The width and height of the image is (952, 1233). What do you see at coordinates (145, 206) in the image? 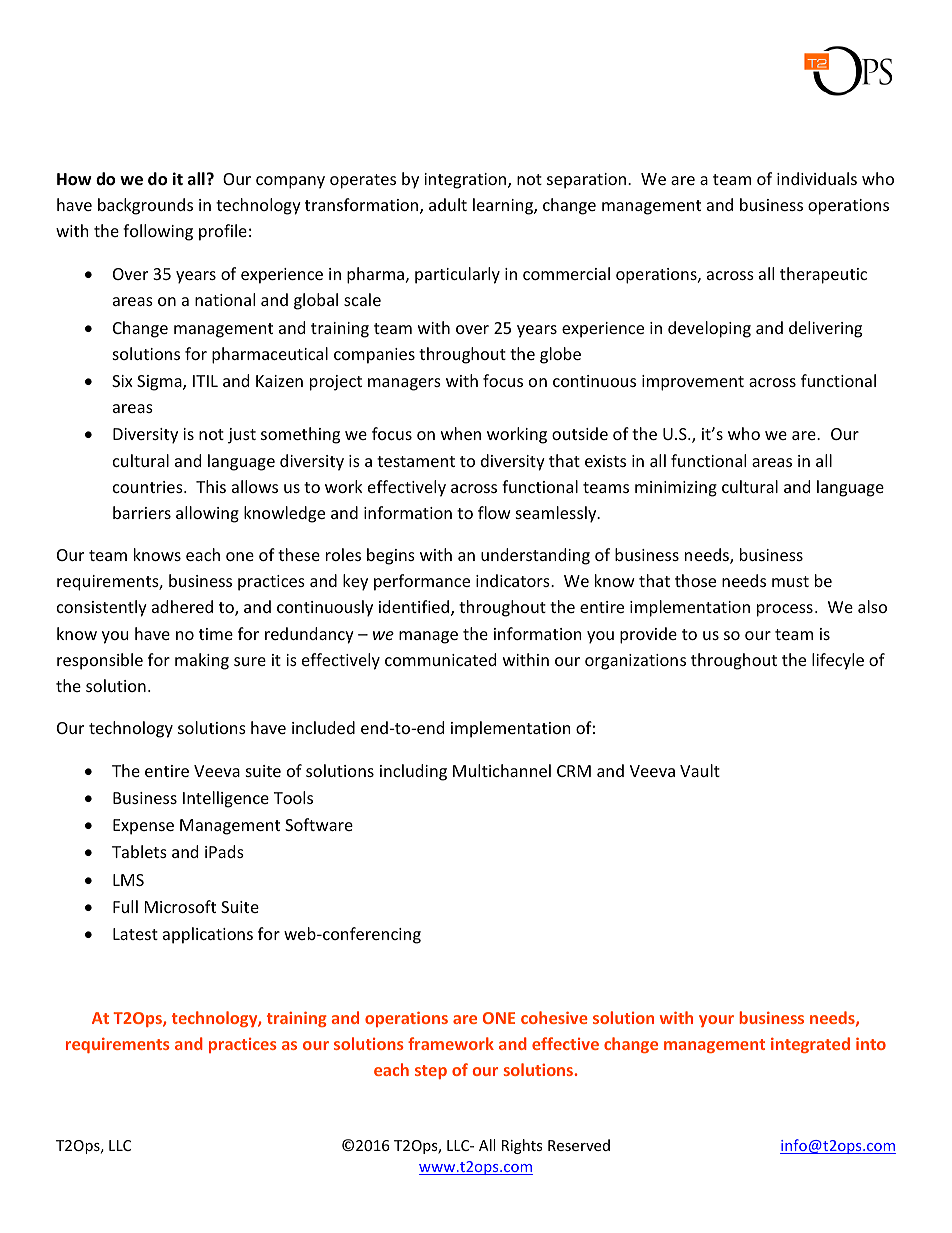
I see `backgrounds` at bounding box center [145, 206].
